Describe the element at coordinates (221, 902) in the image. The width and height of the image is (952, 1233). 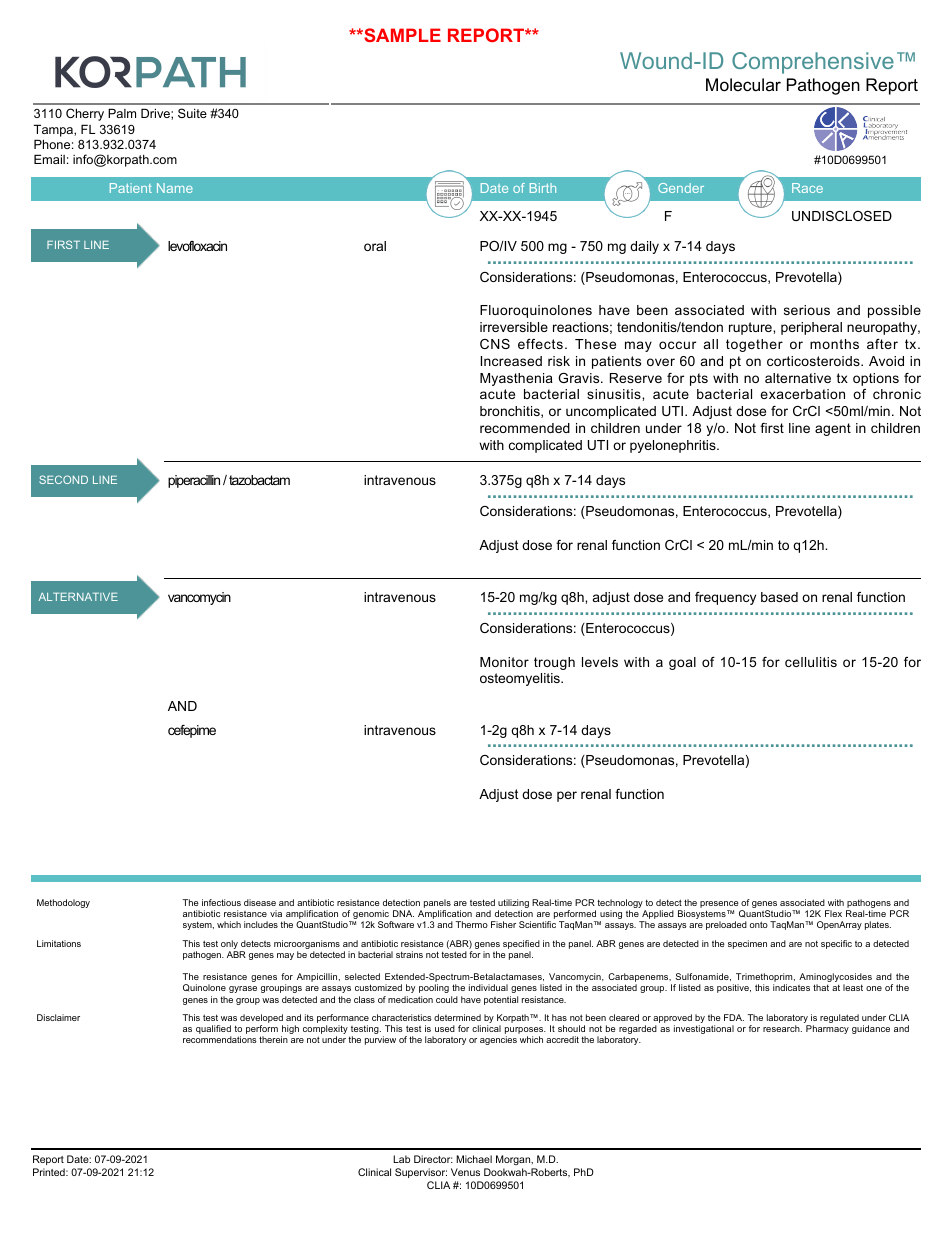
I see `infectious` at that location.
